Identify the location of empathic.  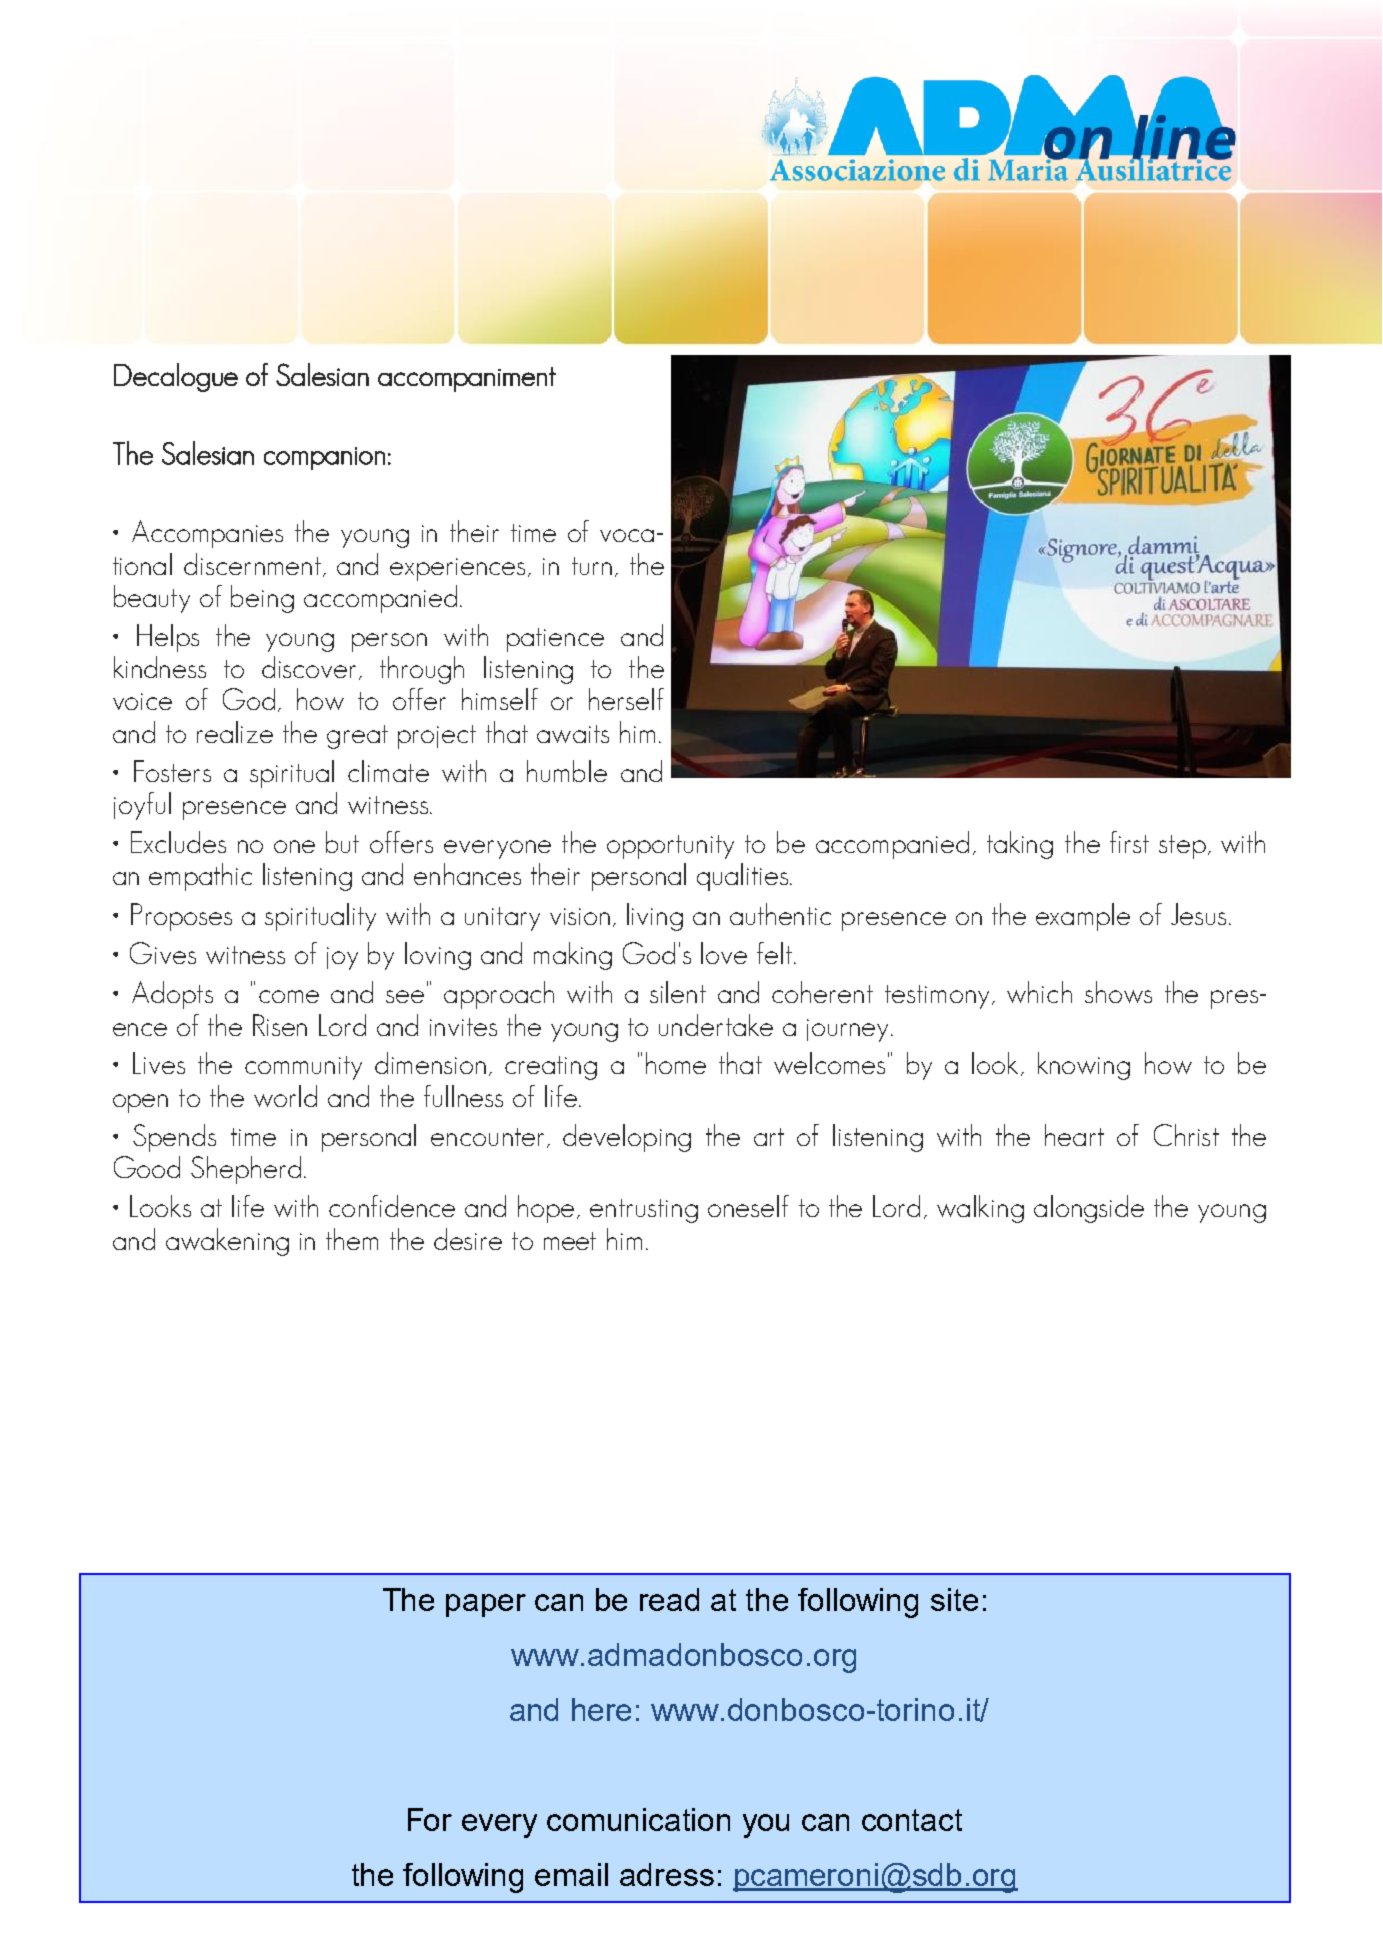
(200, 877).
